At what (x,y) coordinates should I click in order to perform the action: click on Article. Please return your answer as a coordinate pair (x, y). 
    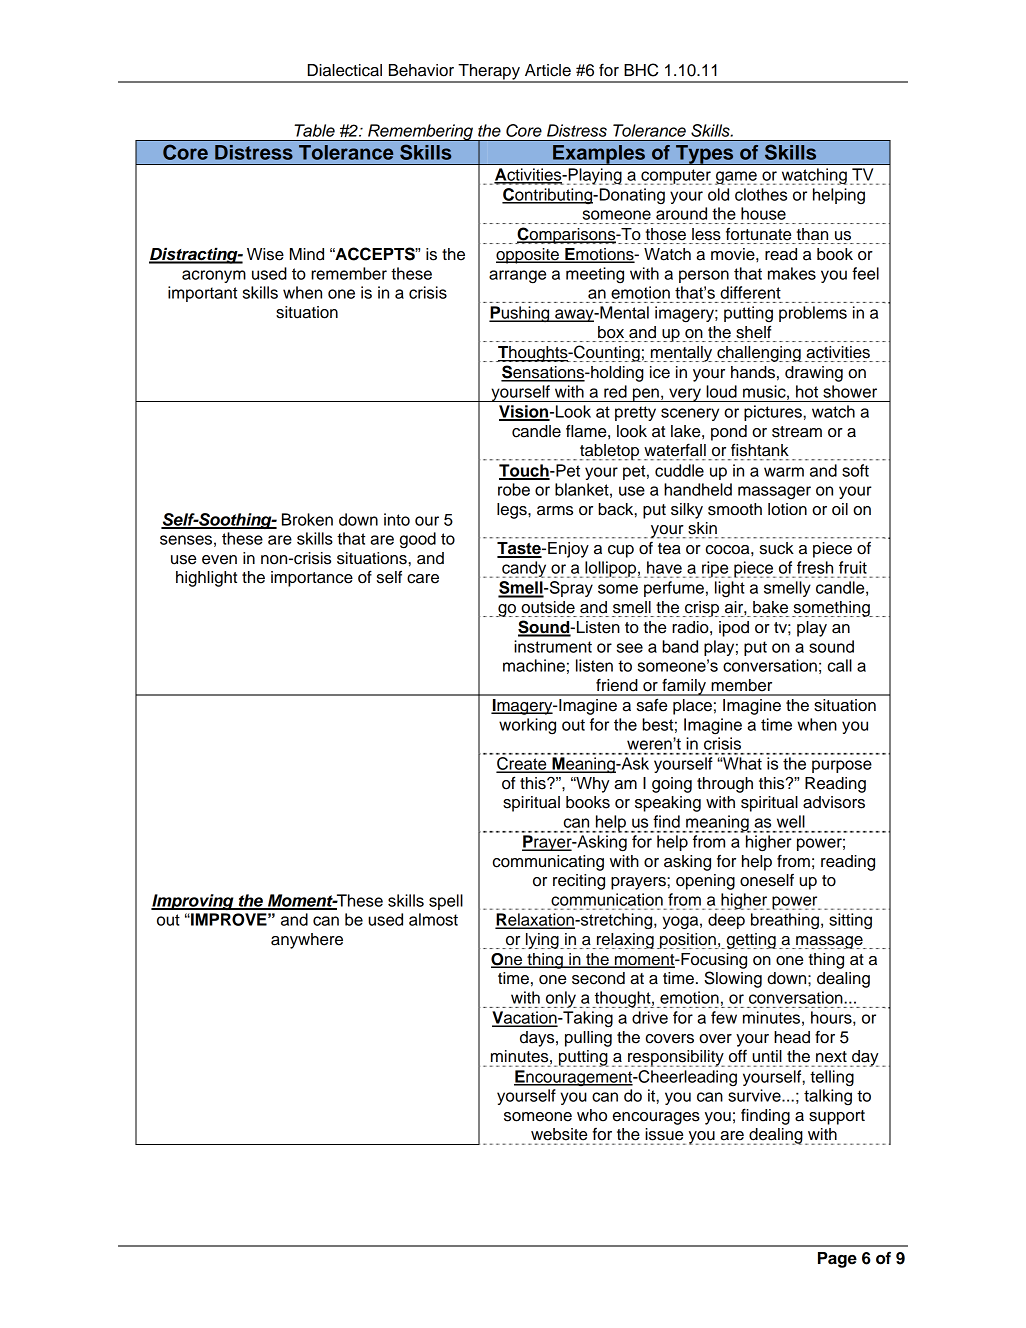
    Looking at the image, I should click on (548, 70).
